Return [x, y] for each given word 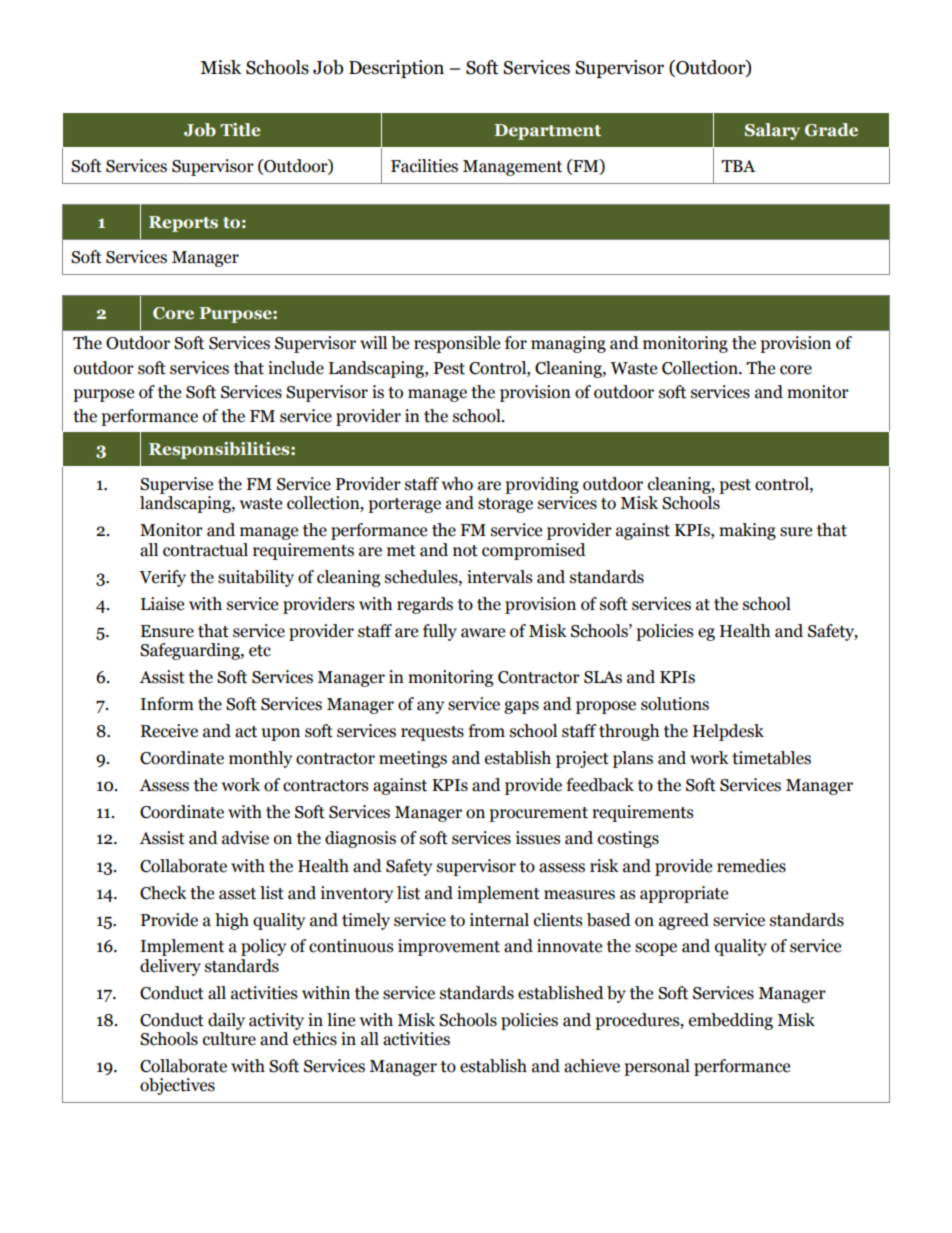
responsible [457, 344]
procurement [538, 814]
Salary [772, 131]
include [296, 368]
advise [245, 838]
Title [240, 130]
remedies [751, 866]
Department [547, 132]
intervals [500, 577]
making [747, 531]
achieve [592, 1066]
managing [568, 344]
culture [229, 1039]
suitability [256, 578]
